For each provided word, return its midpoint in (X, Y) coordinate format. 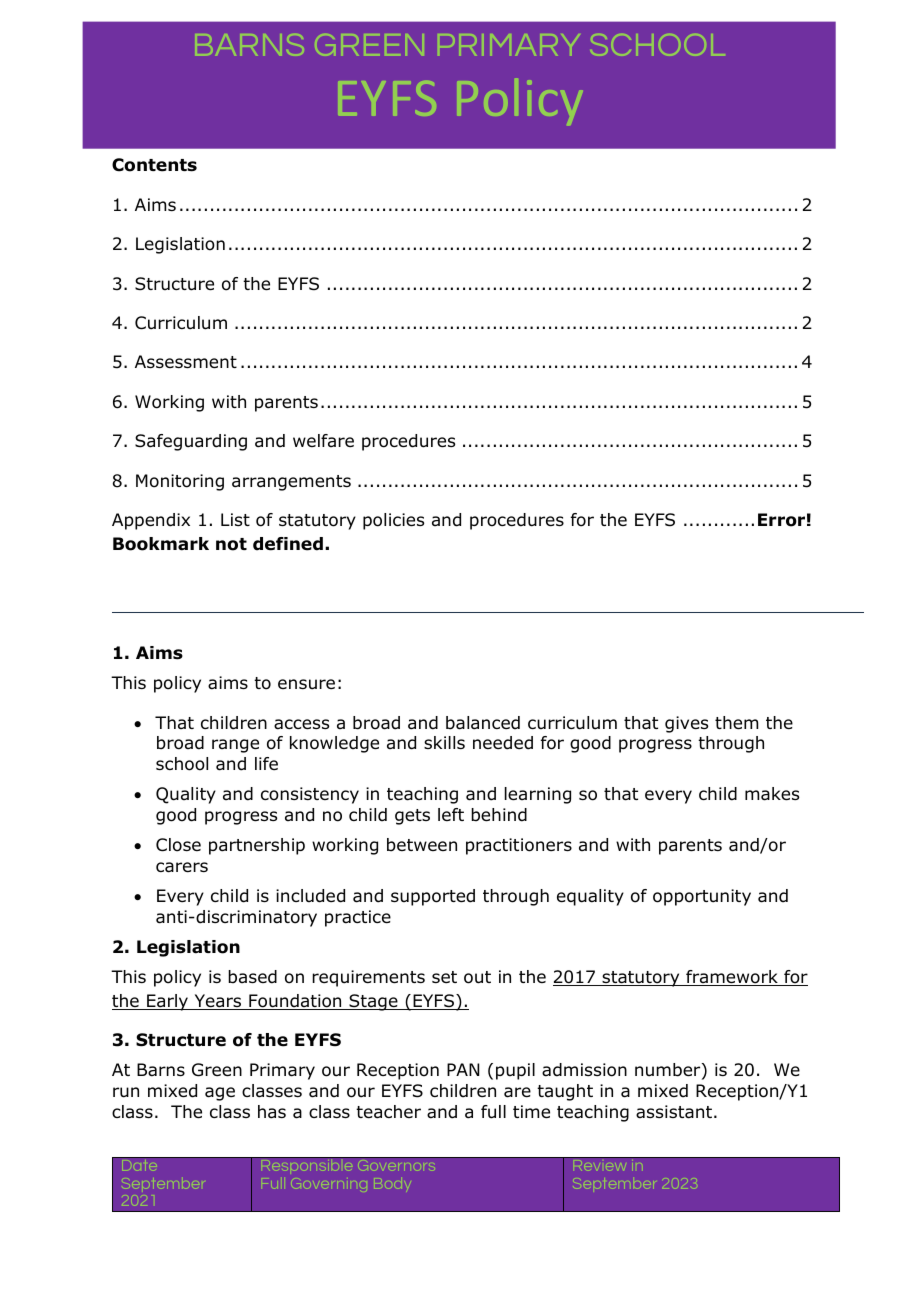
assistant (674, 1112)
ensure (306, 684)
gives (686, 724)
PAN (463, 1069)
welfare (323, 440)
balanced (483, 723)
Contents (154, 165)
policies (393, 521)
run (126, 1092)
